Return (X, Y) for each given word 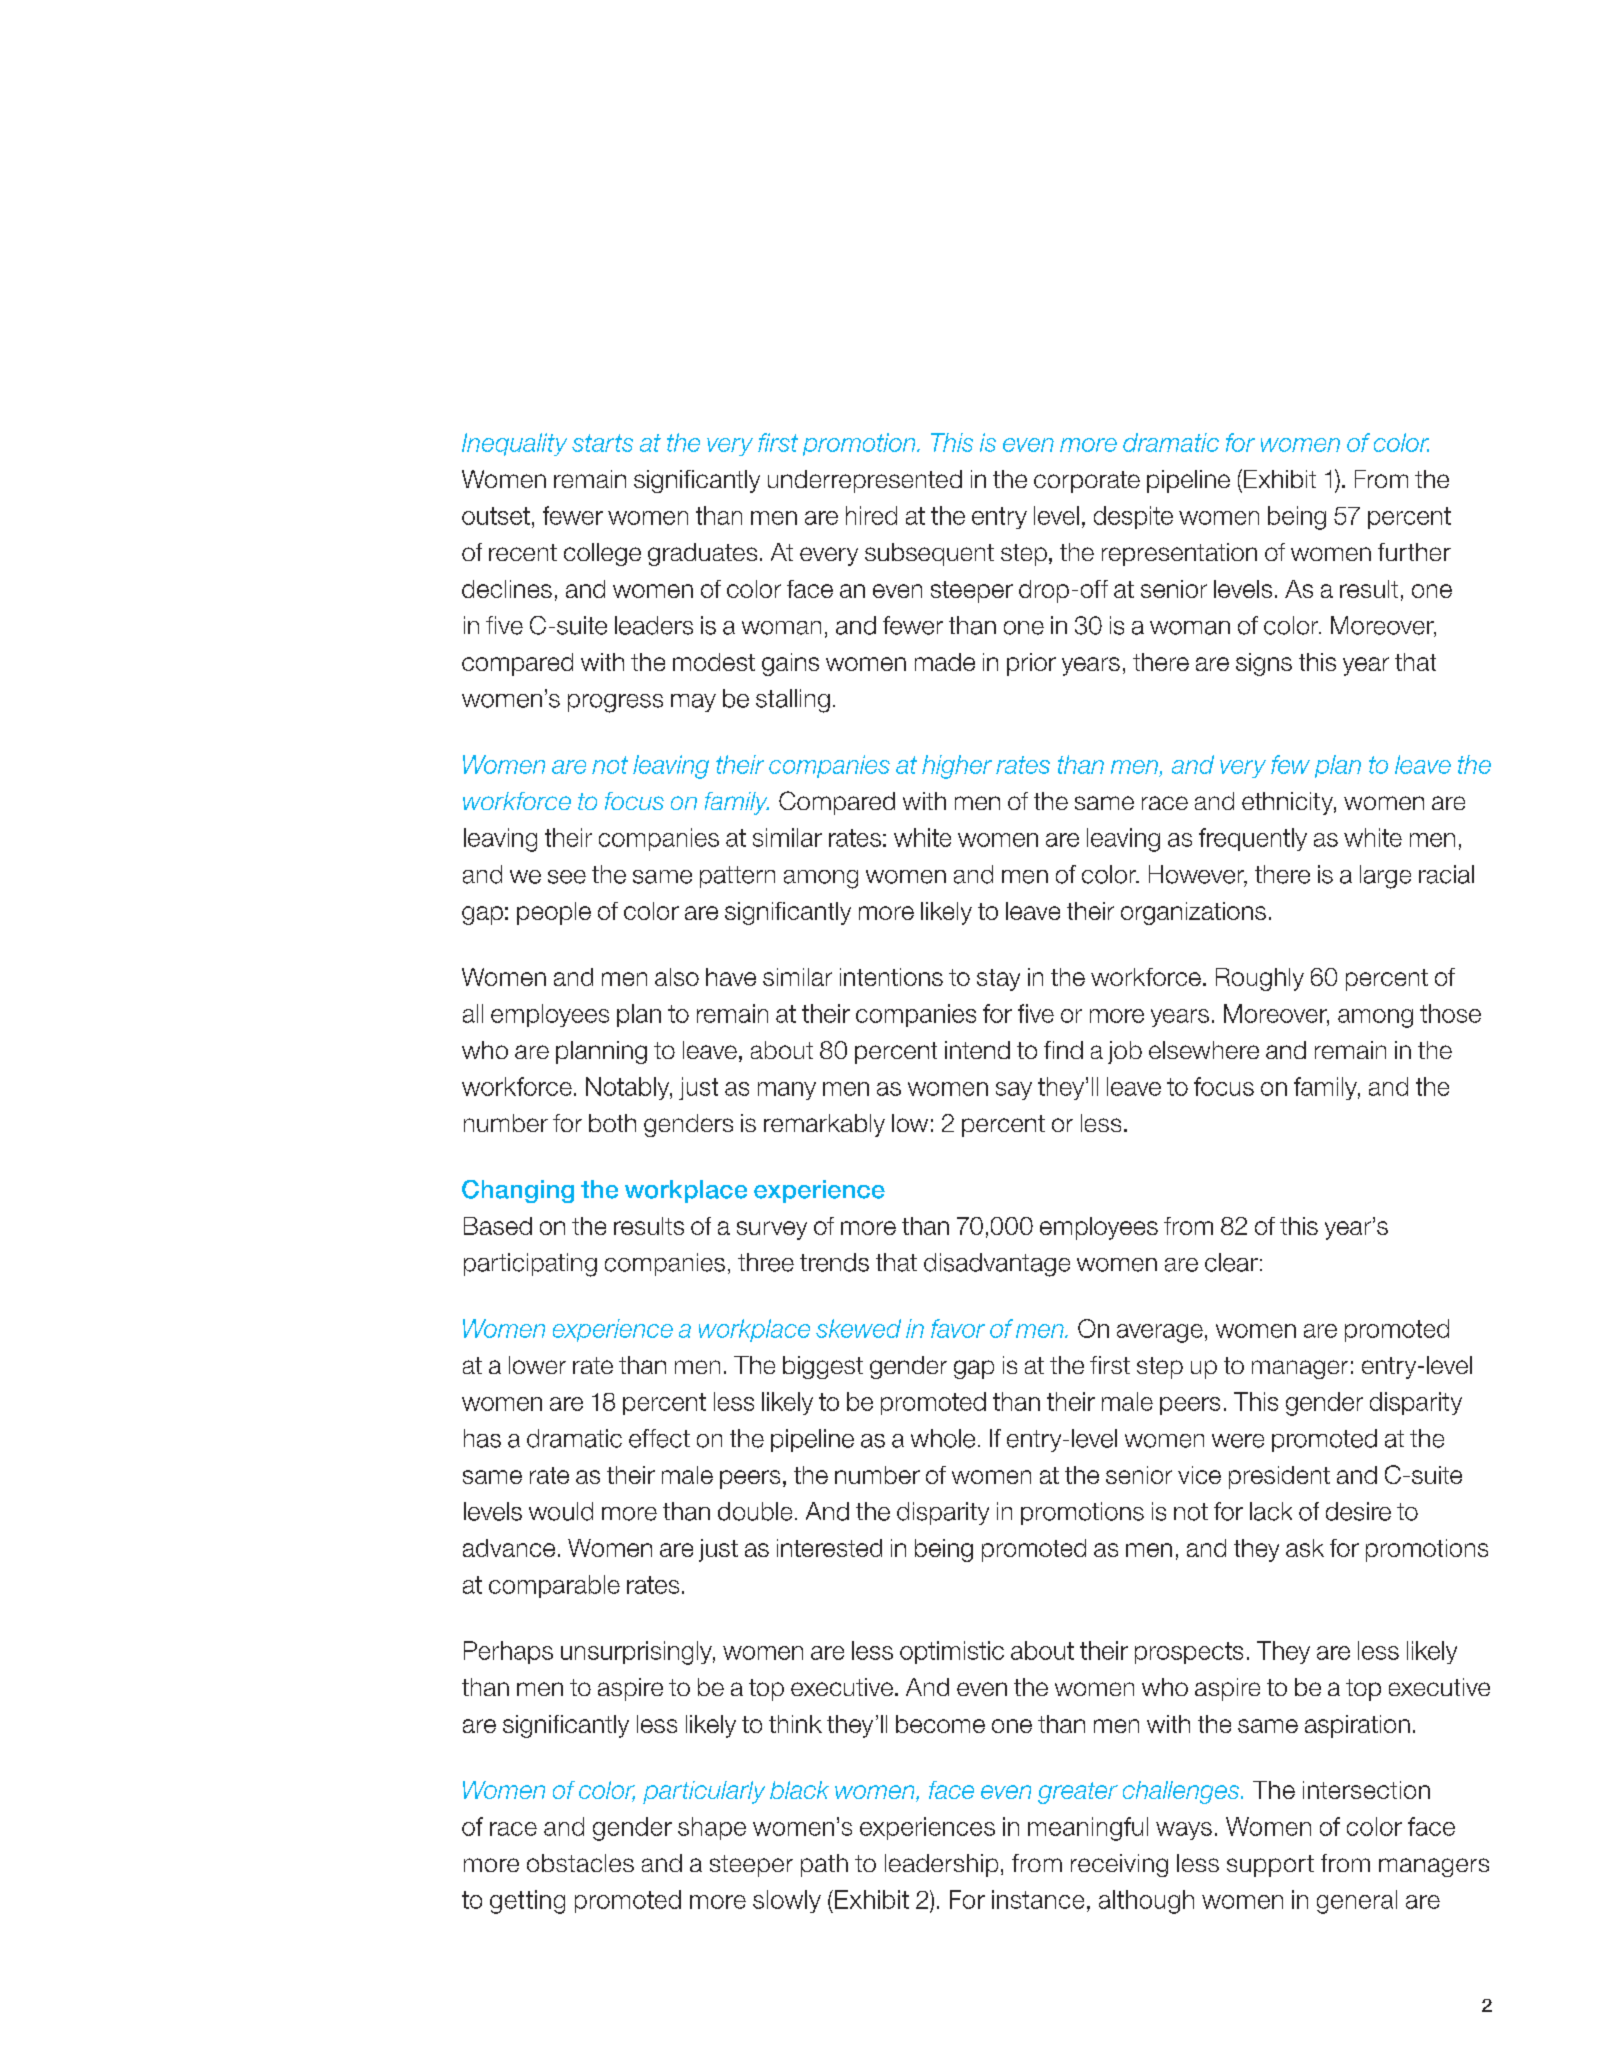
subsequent (929, 554)
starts (602, 443)
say (1014, 1091)
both (612, 1123)
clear (1231, 1262)
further (1414, 552)
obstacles (580, 1863)
